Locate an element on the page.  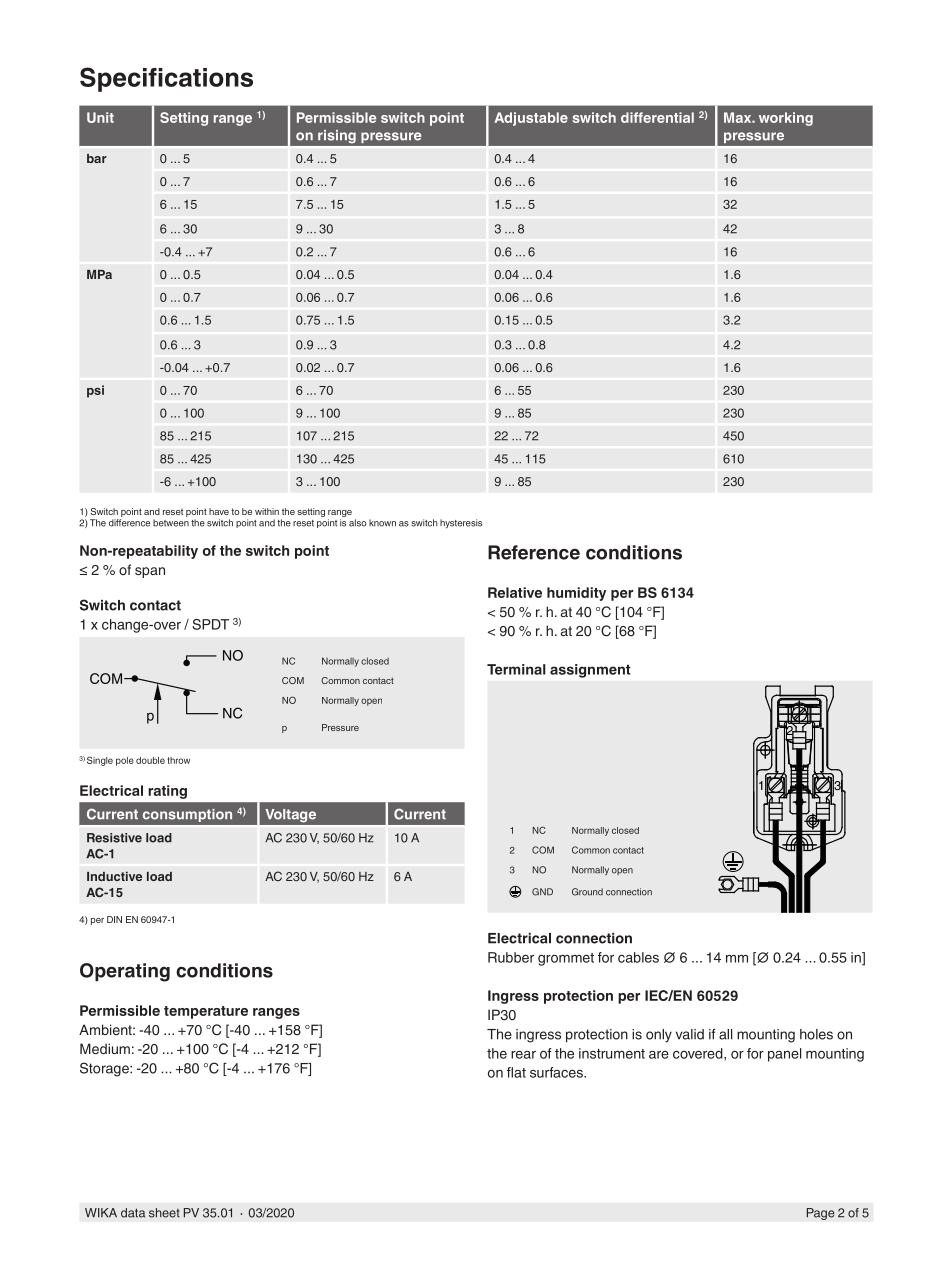
hysteresis is located at coordinates (461, 524).
